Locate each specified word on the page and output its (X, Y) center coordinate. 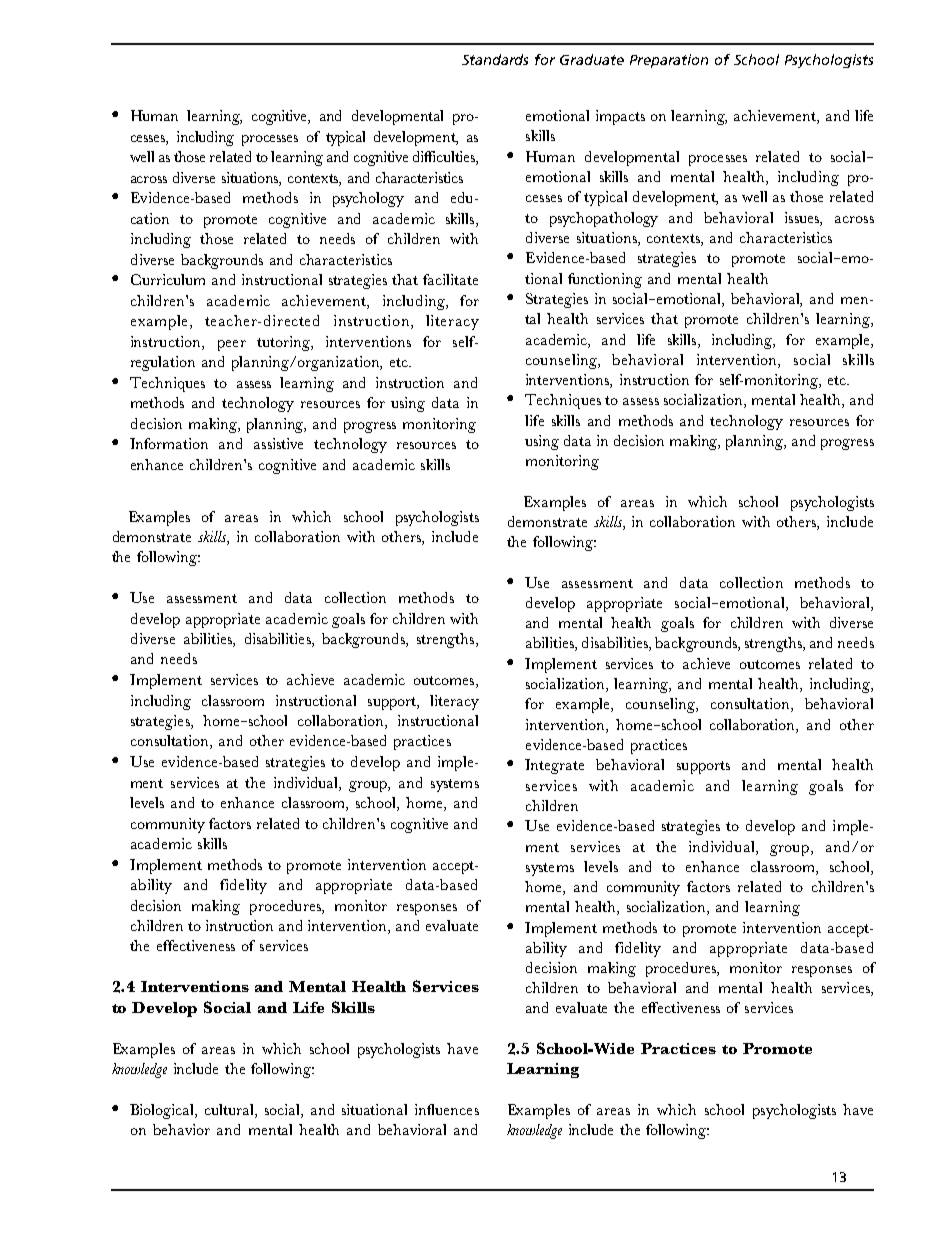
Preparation (669, 61)
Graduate (592, 59)
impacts (620, 117)
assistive (278, 443)
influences (447, 1109)
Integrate (554, 766)
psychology (368, 199)
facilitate (450, 279)
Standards (495, 59)
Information (169, 443)
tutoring (284, 343)
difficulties (445, 158)
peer (232, 345)
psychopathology (604, 219)
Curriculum (168, 279)
